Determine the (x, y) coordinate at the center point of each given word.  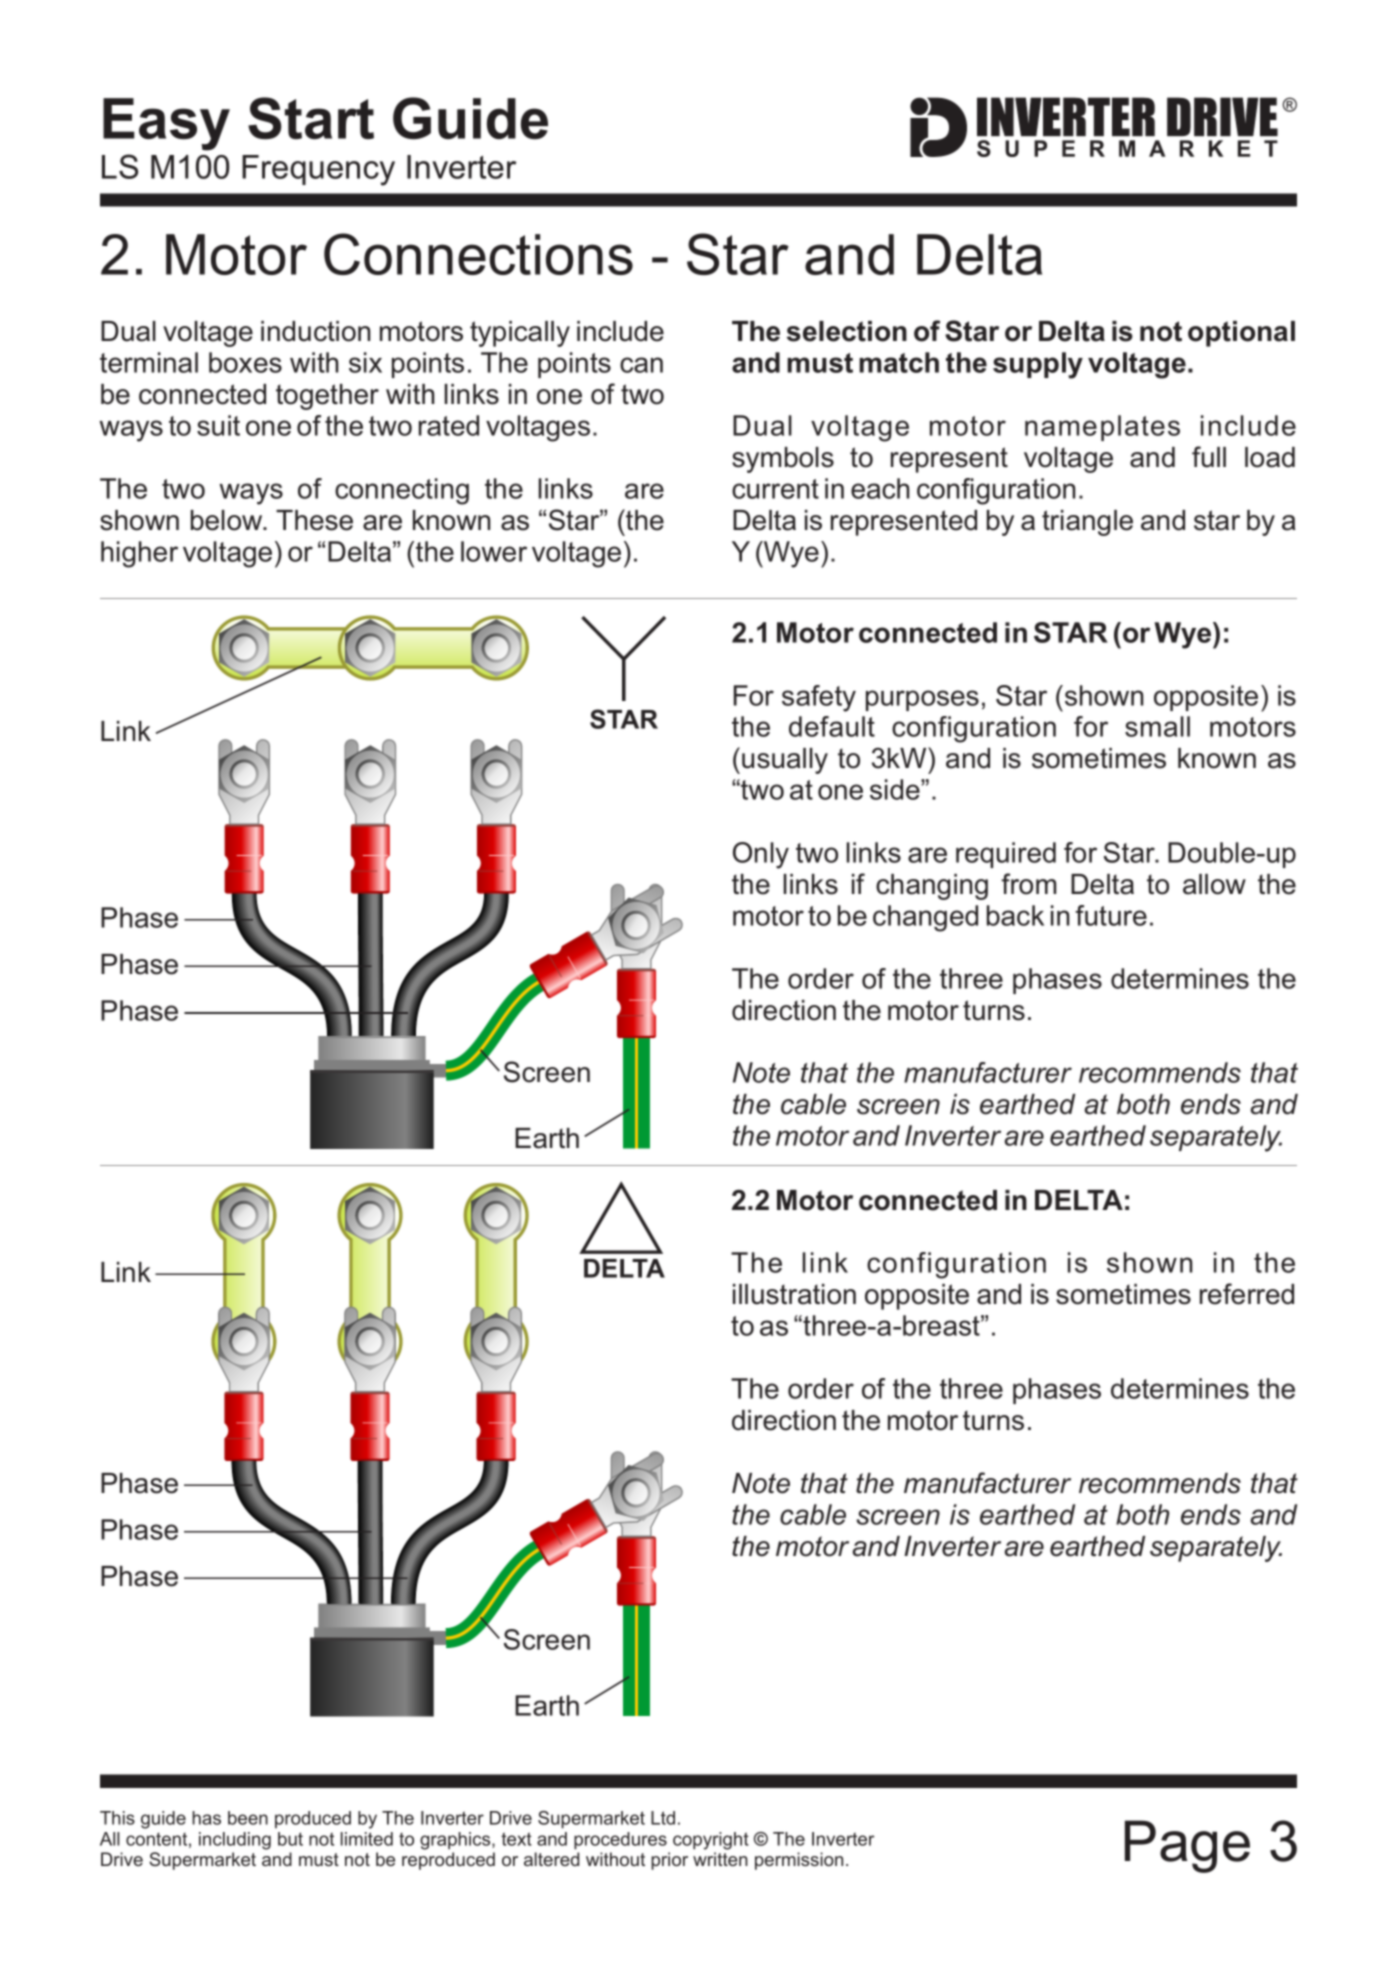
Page (1187, 1846)
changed (925, 918)
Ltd (663, 1818)
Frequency (318, 170)
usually (785, 761)
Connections (478, 254)
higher (139, 554)
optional (1241, 334)
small (1157, 726)
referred (1247, 1294)
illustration (794, 1294)
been (248, 1818)
